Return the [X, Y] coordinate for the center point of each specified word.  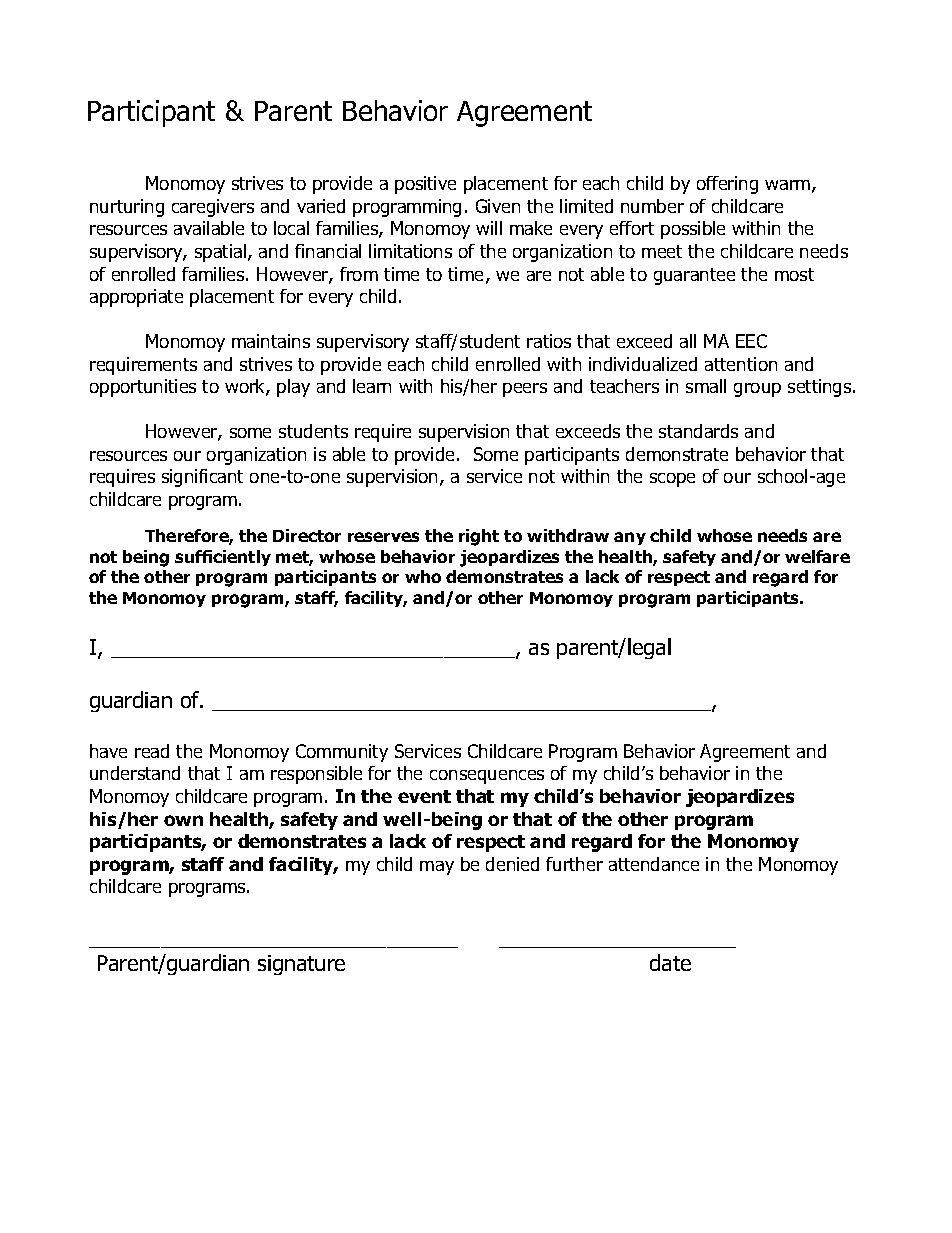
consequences [487, 777]
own [183, 820]
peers [525, 390]
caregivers [213, 208]
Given [498, 206]
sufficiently [223, 558]
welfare [817, 556]
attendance [654, 864]
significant [202, 478]
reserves [383, 537]
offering [727, 185]
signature [301, 965]
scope [672, 480]
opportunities [143, 388]
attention [741, 364]
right [479, 537]
